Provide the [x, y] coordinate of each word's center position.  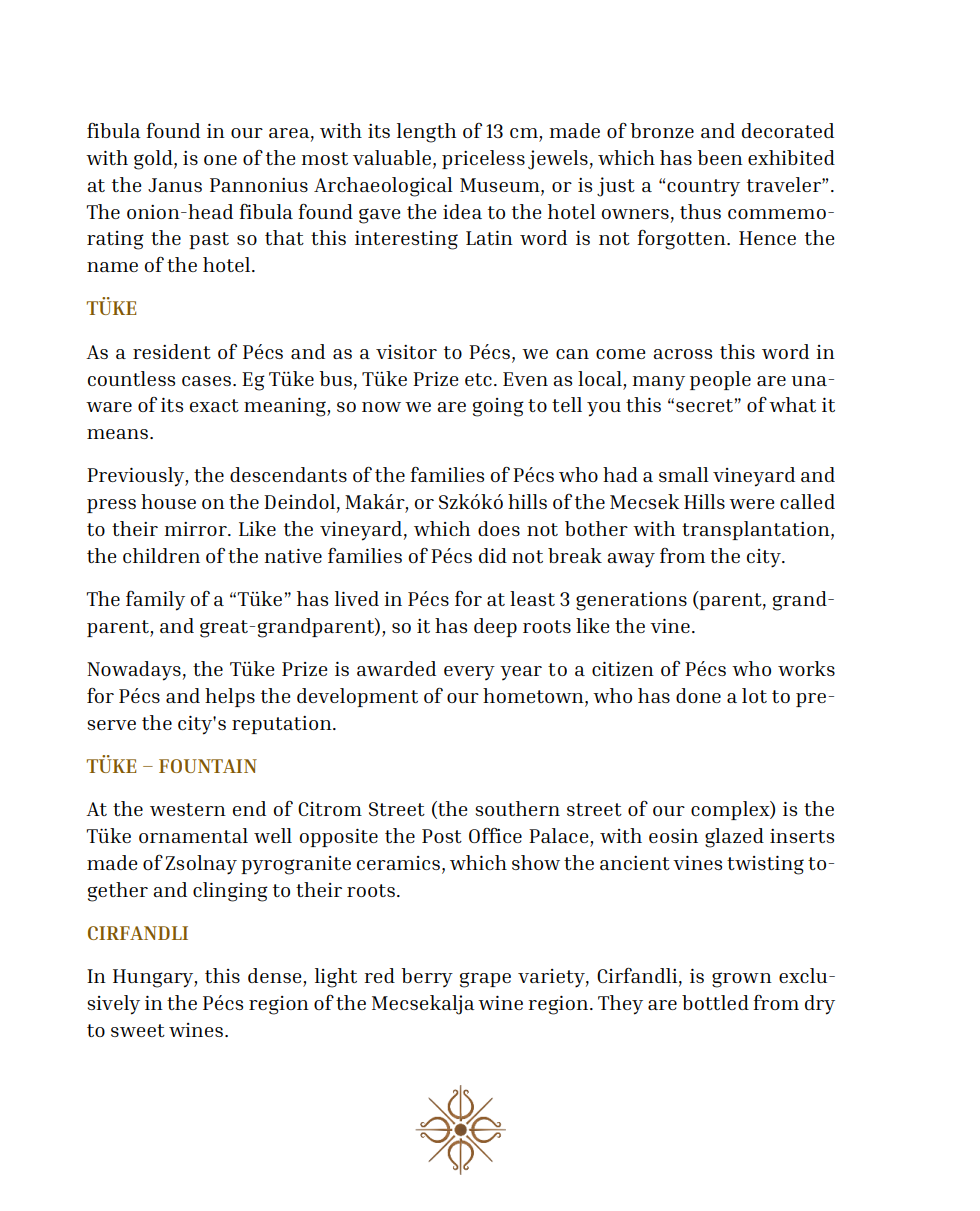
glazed [734, 838]
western [188, 809]
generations [631, 601]
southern [517, 808]
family [155, 601]
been [720, 157]
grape [485, 980]
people [720, 380]
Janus [175, 185]
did [493, 555]
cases [206, 381]
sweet [138, 1030]
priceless [483, 159]
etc [478, 379]
